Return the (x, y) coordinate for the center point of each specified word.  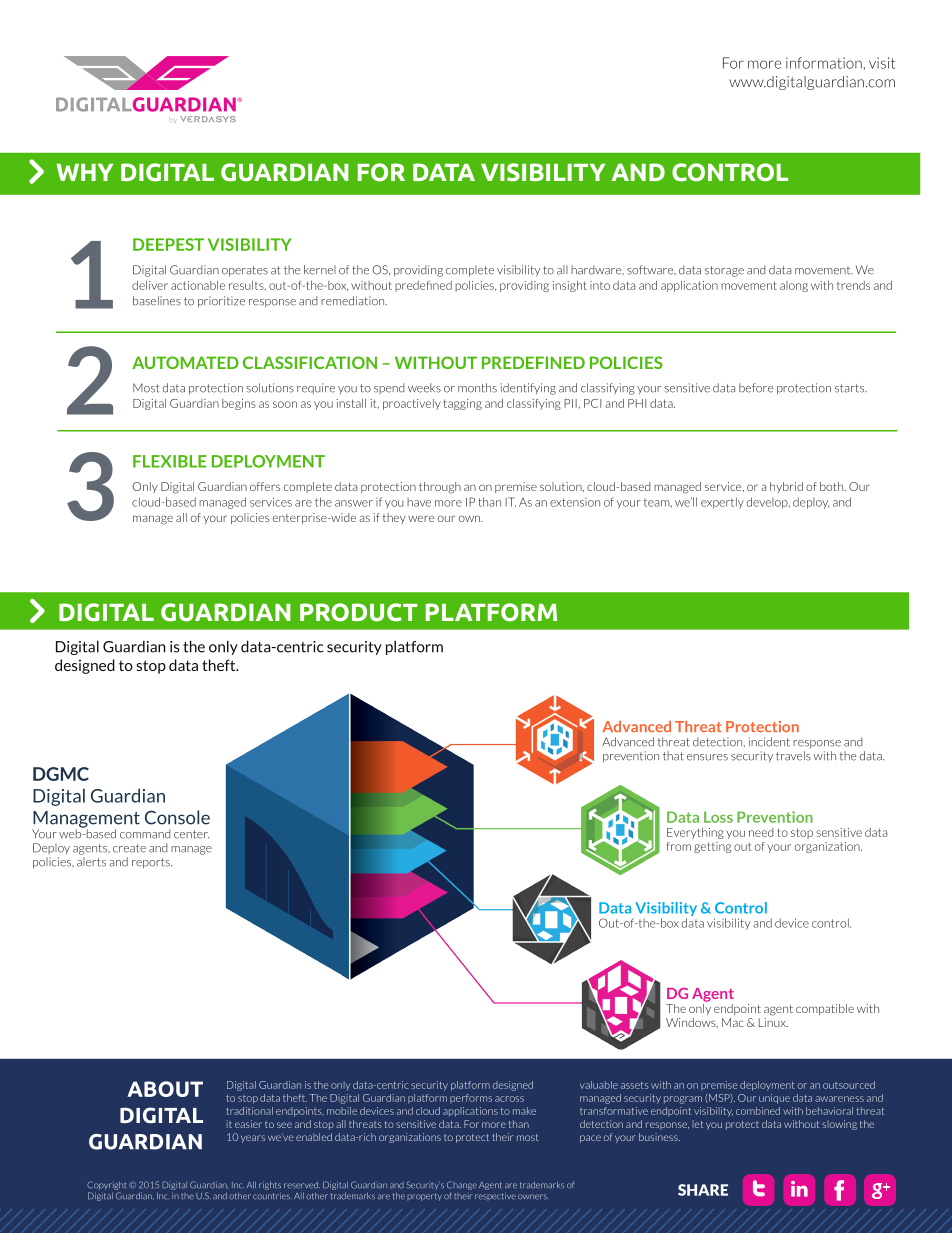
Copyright (106, 1185)
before (756, 388)
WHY (84, 172)
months (477, 388)
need (761, 832)
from (679, 846)
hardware (597, 270)
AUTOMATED (185, 362)
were (421, 518)
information (824, 63)
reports (152, 863)
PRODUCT (358, 612)
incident (769, 742)
